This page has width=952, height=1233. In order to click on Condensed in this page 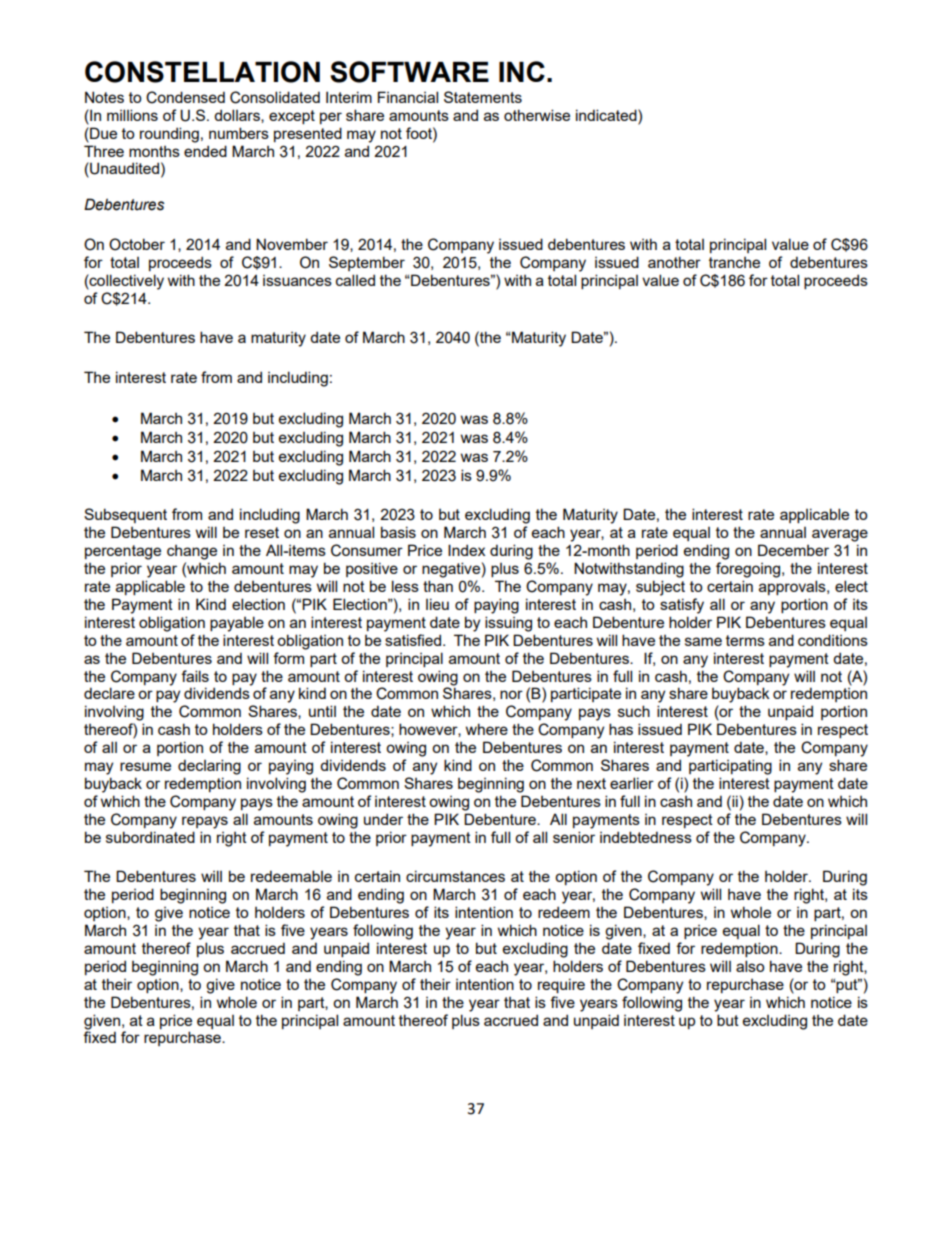, I will do `click(185, 97)`.
